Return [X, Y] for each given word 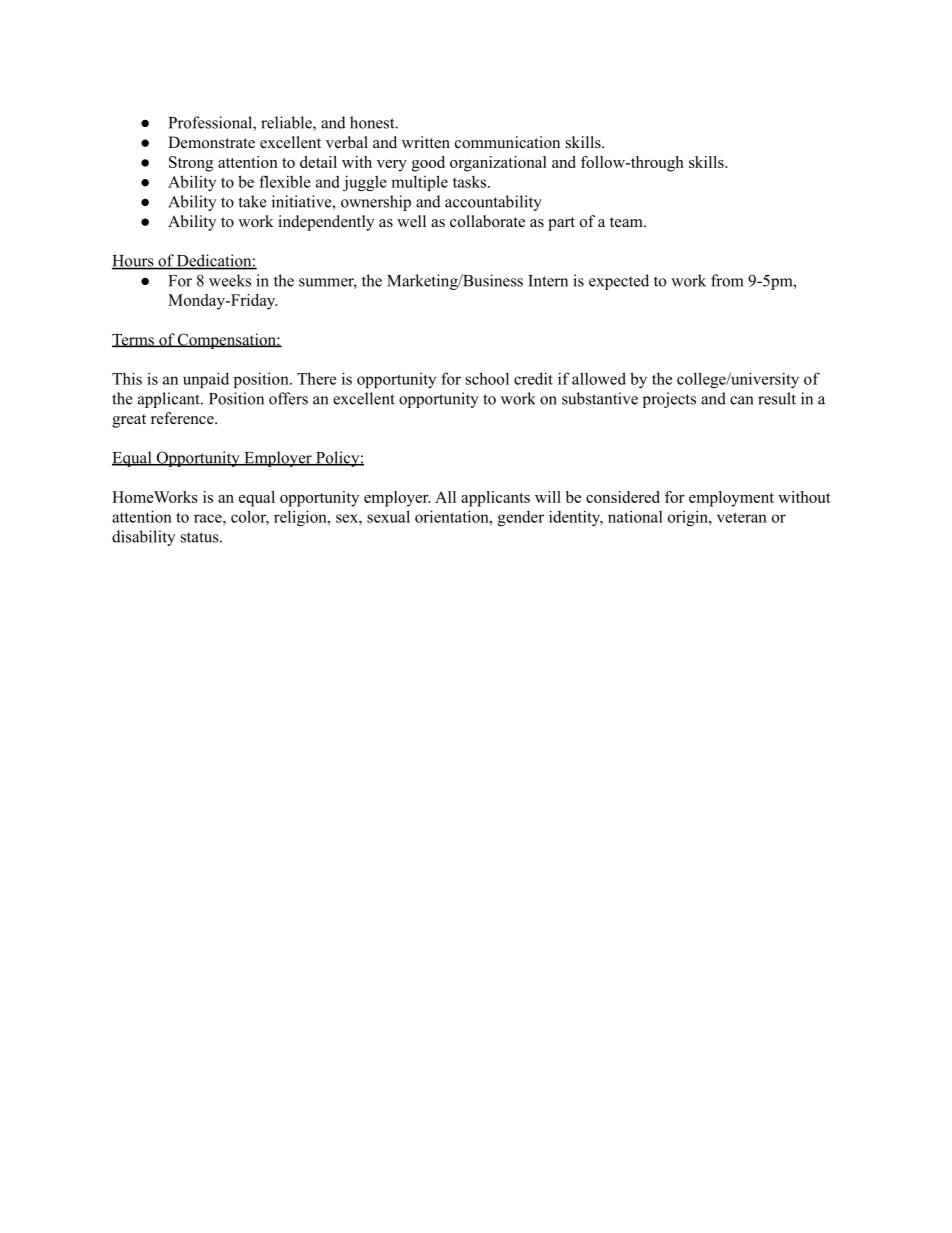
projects [669, 400]
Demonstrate [211, 142]
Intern [548, 281]
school [487, 378]
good [428, 164]
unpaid [206, 380]
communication [507, 142]
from [727, 280]
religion [301, 518]
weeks [230, 280]
